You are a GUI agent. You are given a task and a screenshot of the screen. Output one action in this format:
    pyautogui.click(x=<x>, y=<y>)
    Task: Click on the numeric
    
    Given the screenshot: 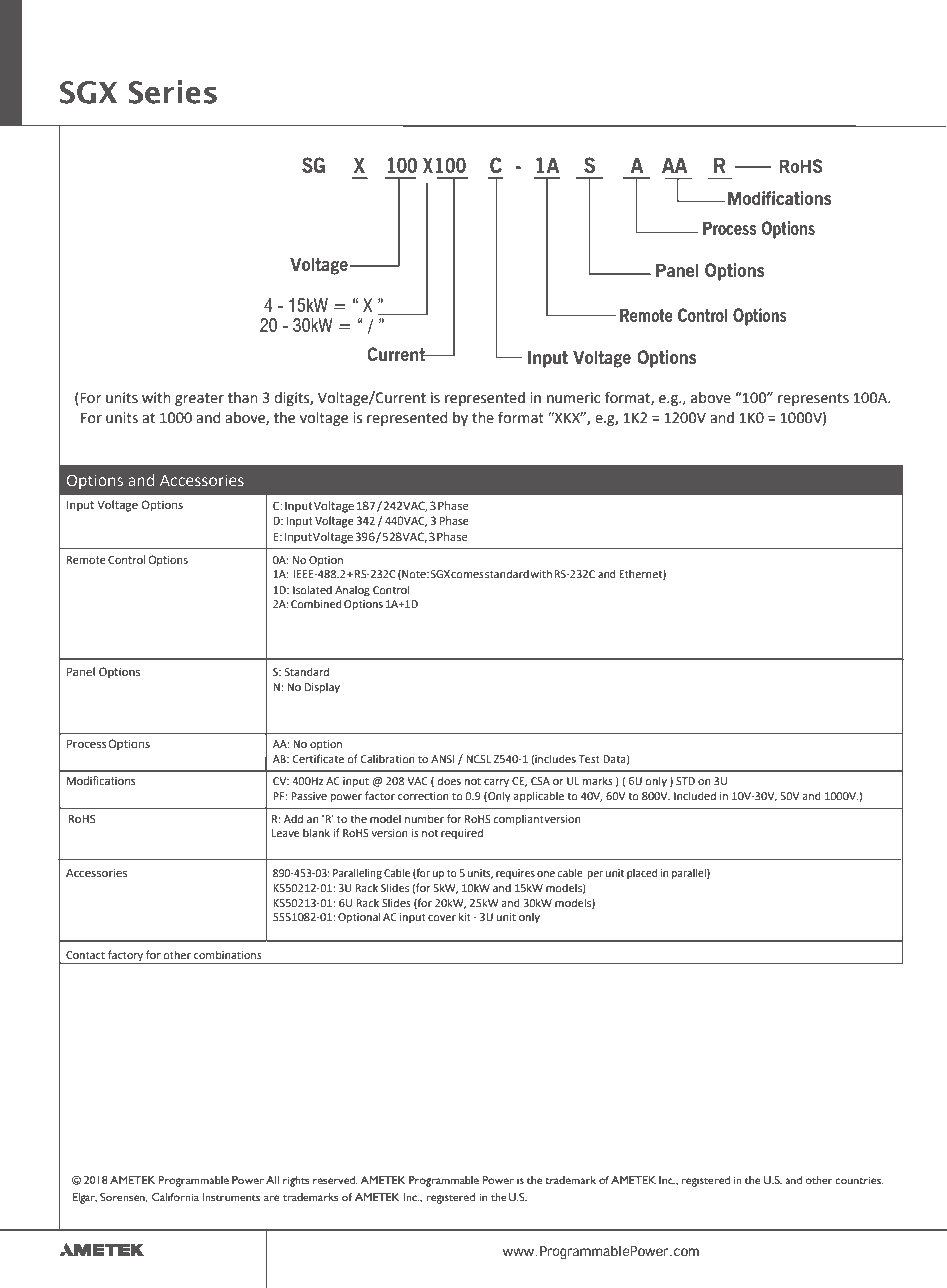 What is the action you would take?
    pyautogui.click(x=573, y=398)
